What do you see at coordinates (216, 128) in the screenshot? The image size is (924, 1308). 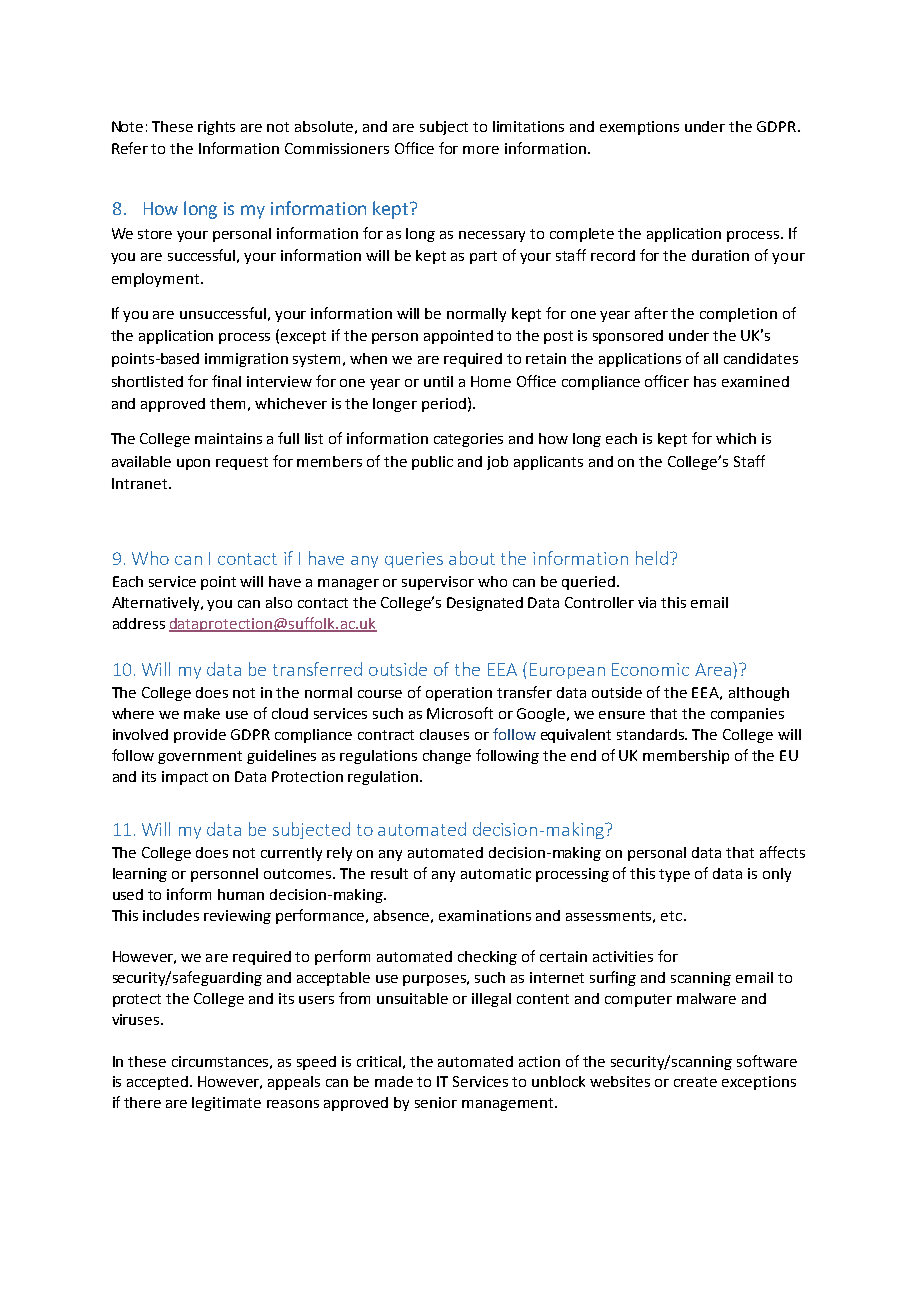 I see `rights` at bounding box center [216, 128].
